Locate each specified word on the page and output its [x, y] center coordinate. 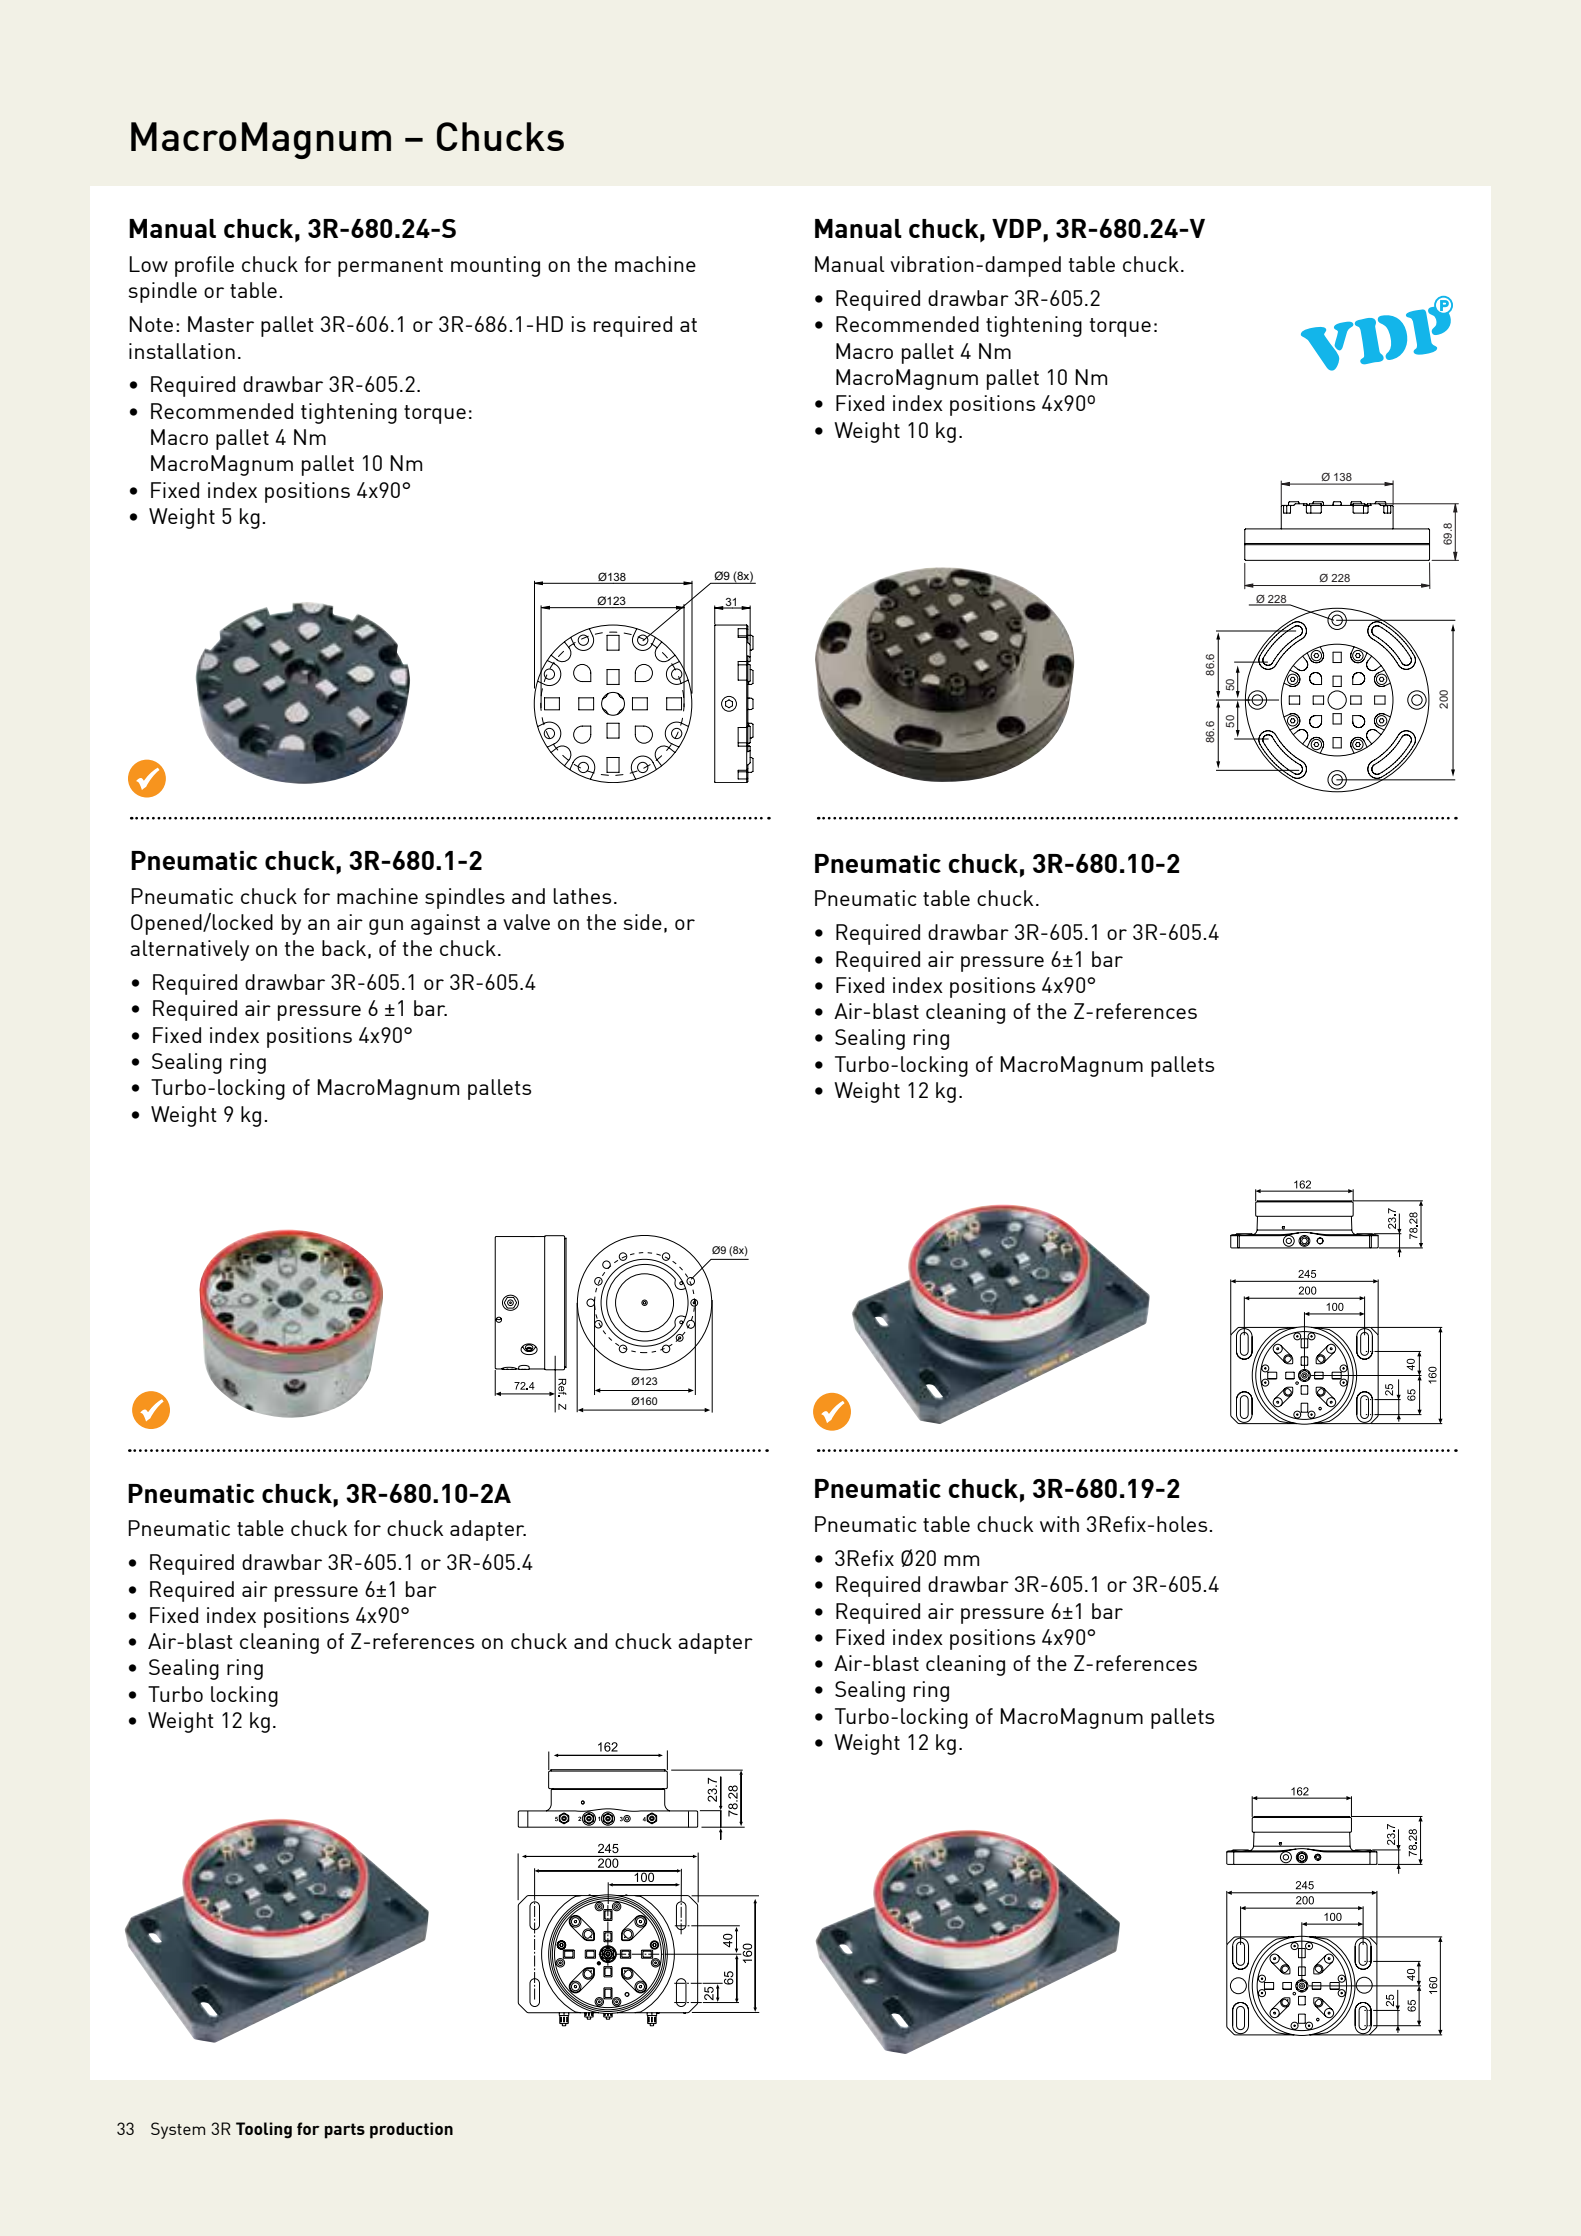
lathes [582, 896]
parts [345, 2131]
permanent [390, 267]
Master [221, 324]
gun [386, 927]
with [1059, 1524]
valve [526, 922]
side [642, 922]
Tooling [264, 2130]
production [411, 2130]
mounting [495, 266]
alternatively [189, 950]
